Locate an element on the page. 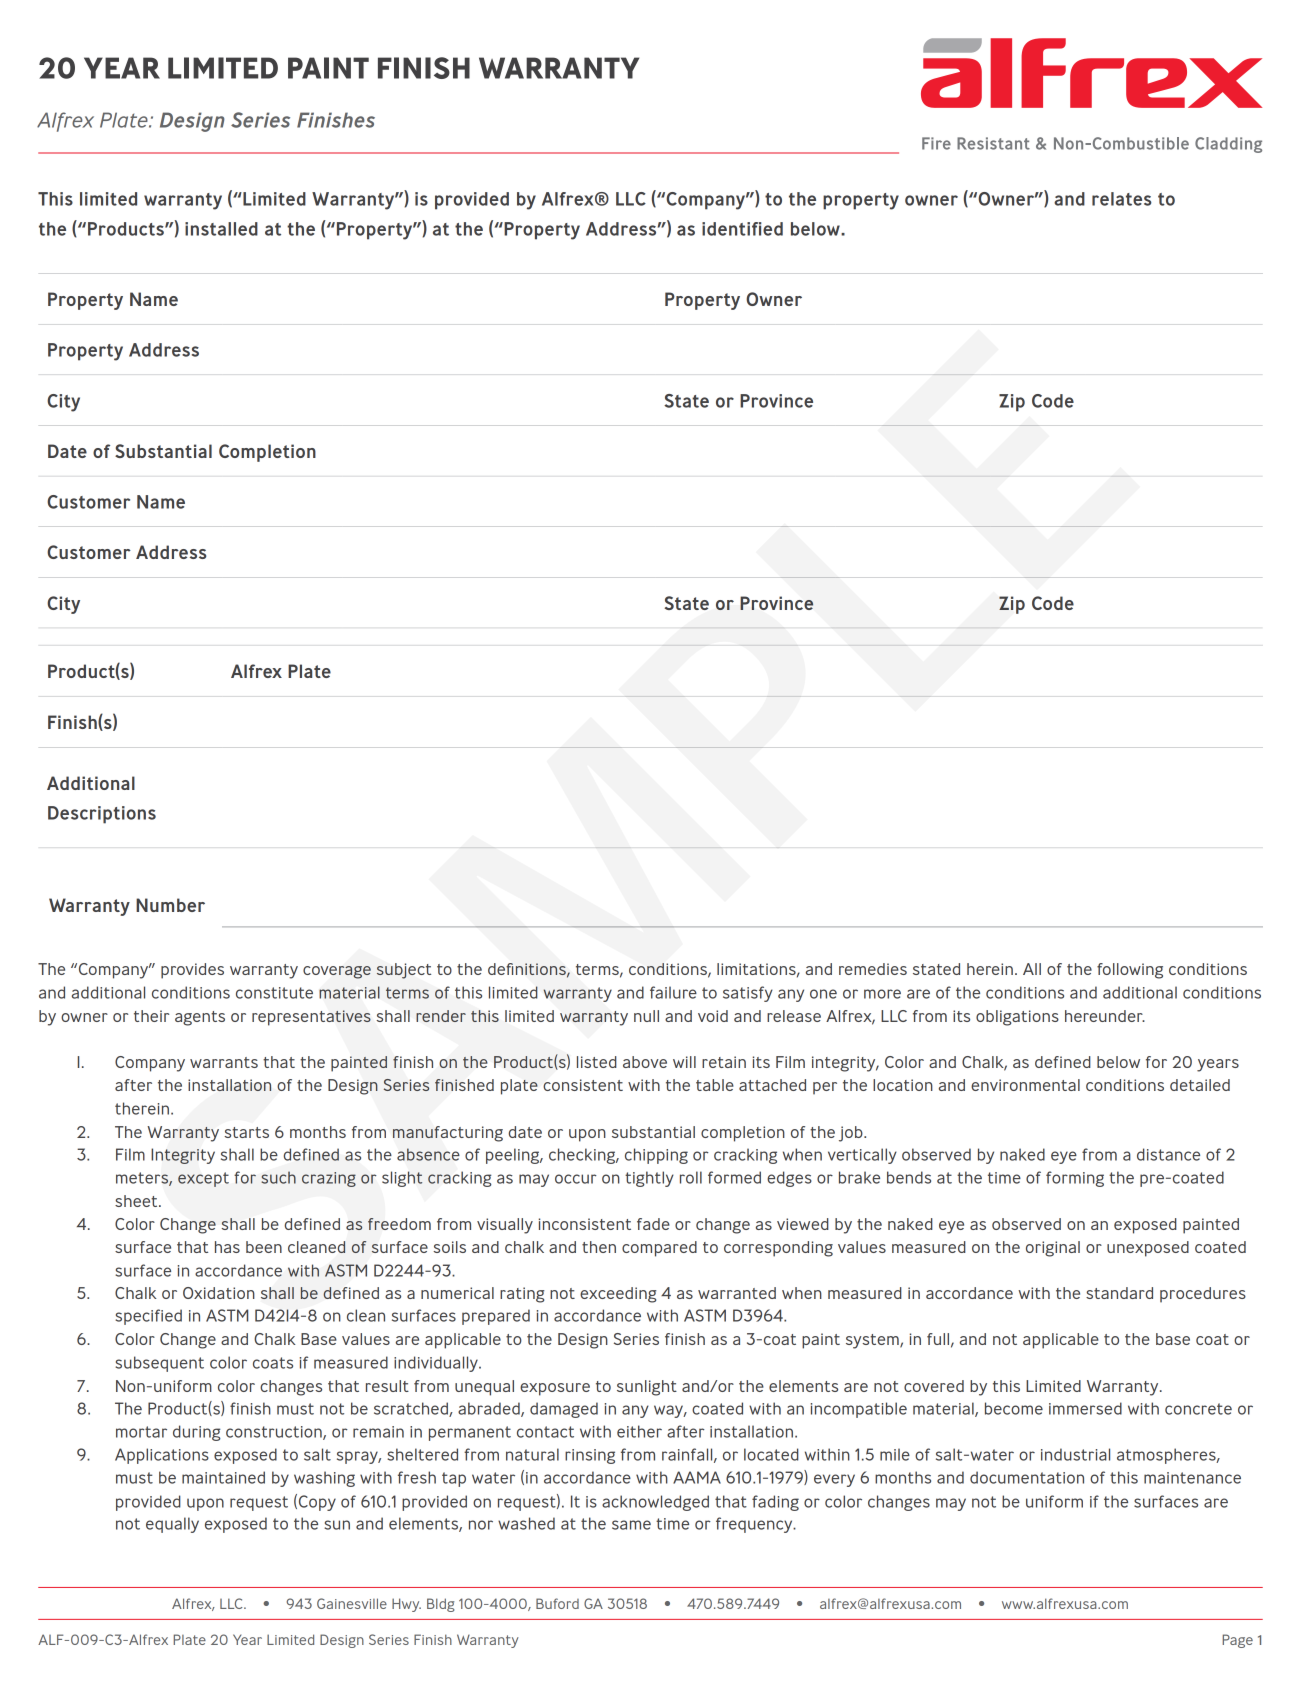 The height and width of the image is (1683, 1301). relates is located at coordinates (1122, 199).
